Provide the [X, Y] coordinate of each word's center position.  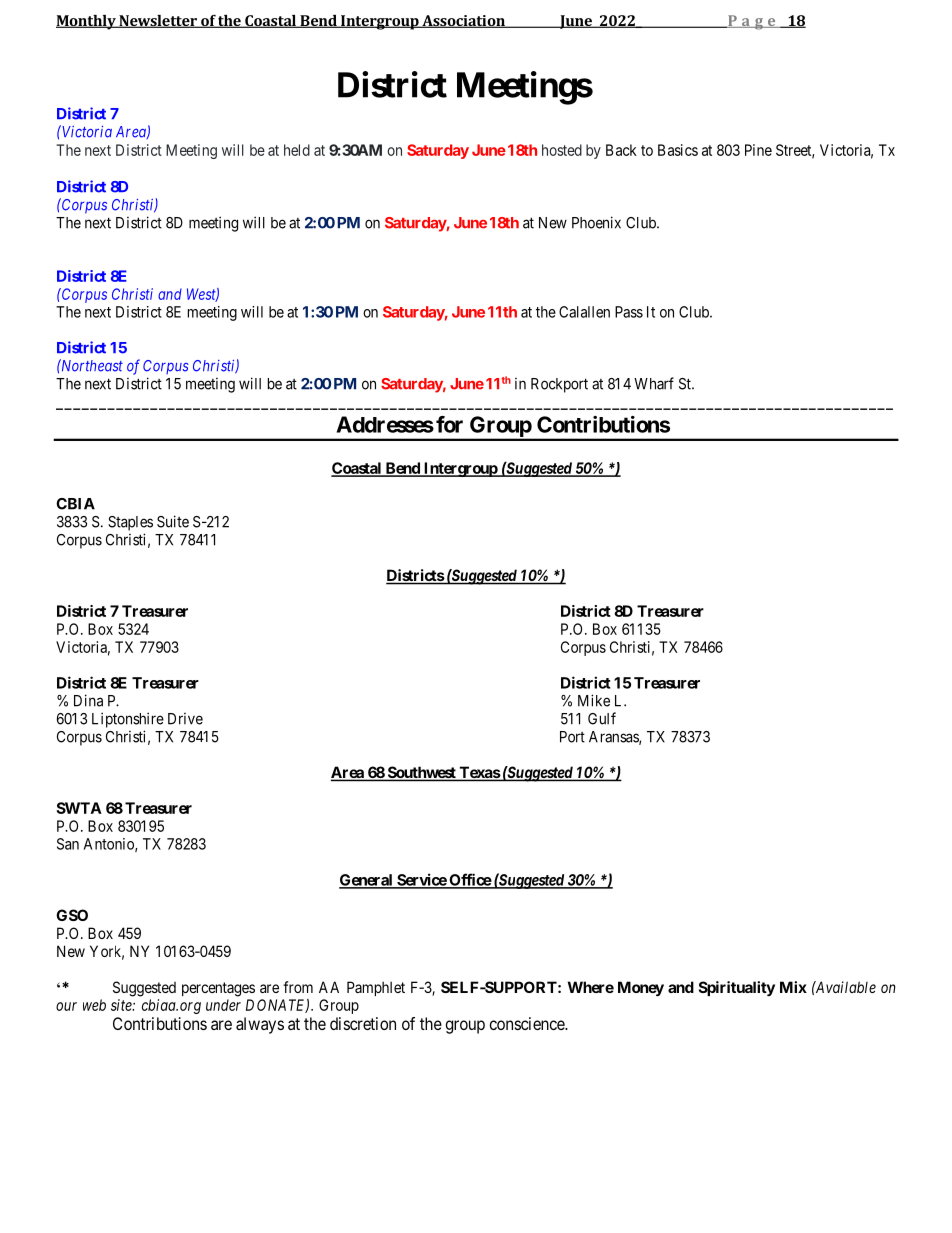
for [449, 424]
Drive [185, 719]
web [94, 1005]
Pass [629, 312]
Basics [678, 150]
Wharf [654, 383]
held [297, 150]
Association [463, 21]
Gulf [602, 718]
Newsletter [158, 21]
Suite [173, 521]
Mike [594, 700]
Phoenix [596, 222]
